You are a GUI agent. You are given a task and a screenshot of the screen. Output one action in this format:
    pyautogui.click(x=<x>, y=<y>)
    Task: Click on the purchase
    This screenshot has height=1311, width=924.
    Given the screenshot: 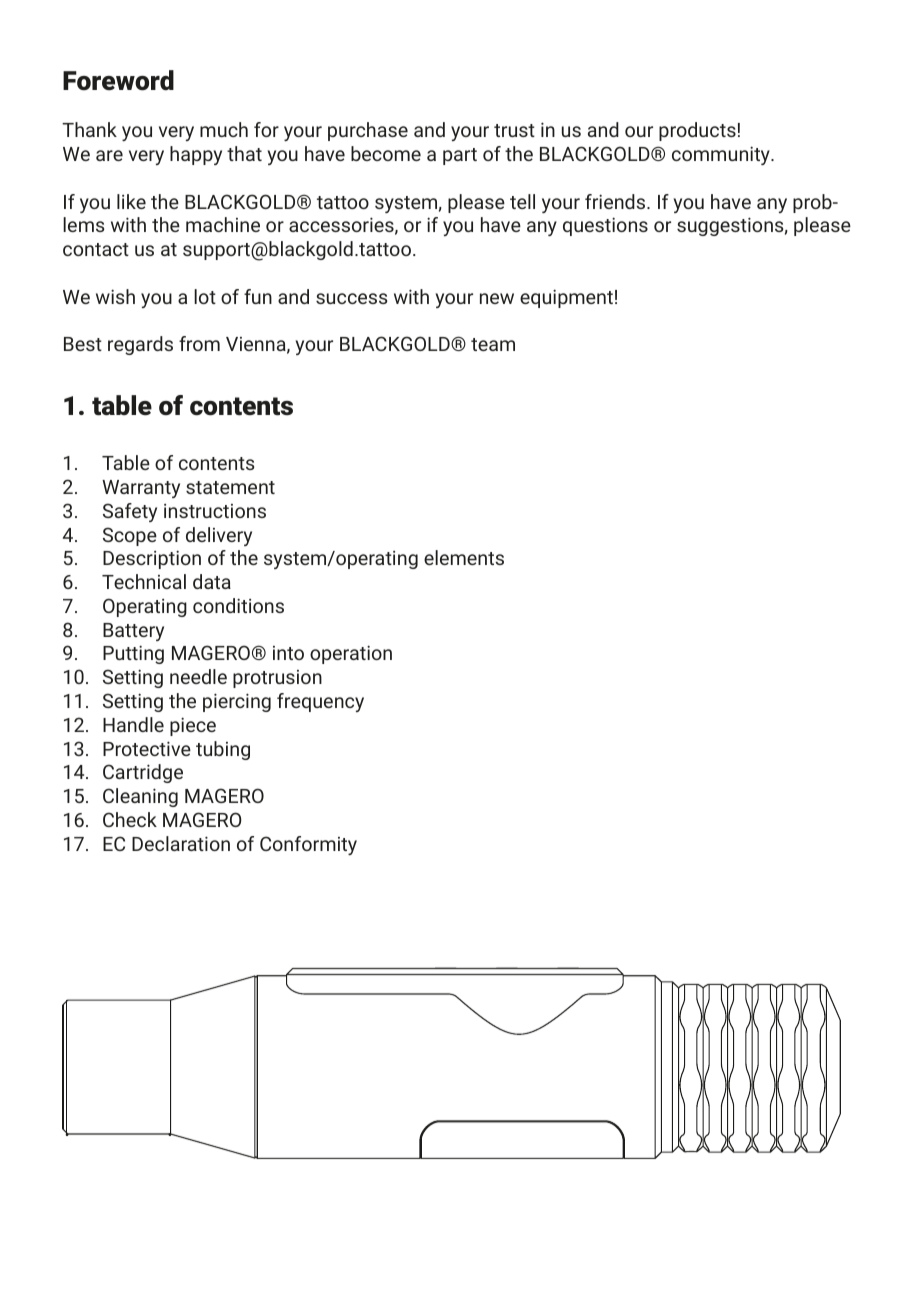 What is the action you would take?
    pyautogui.click(x=368, y=131)
